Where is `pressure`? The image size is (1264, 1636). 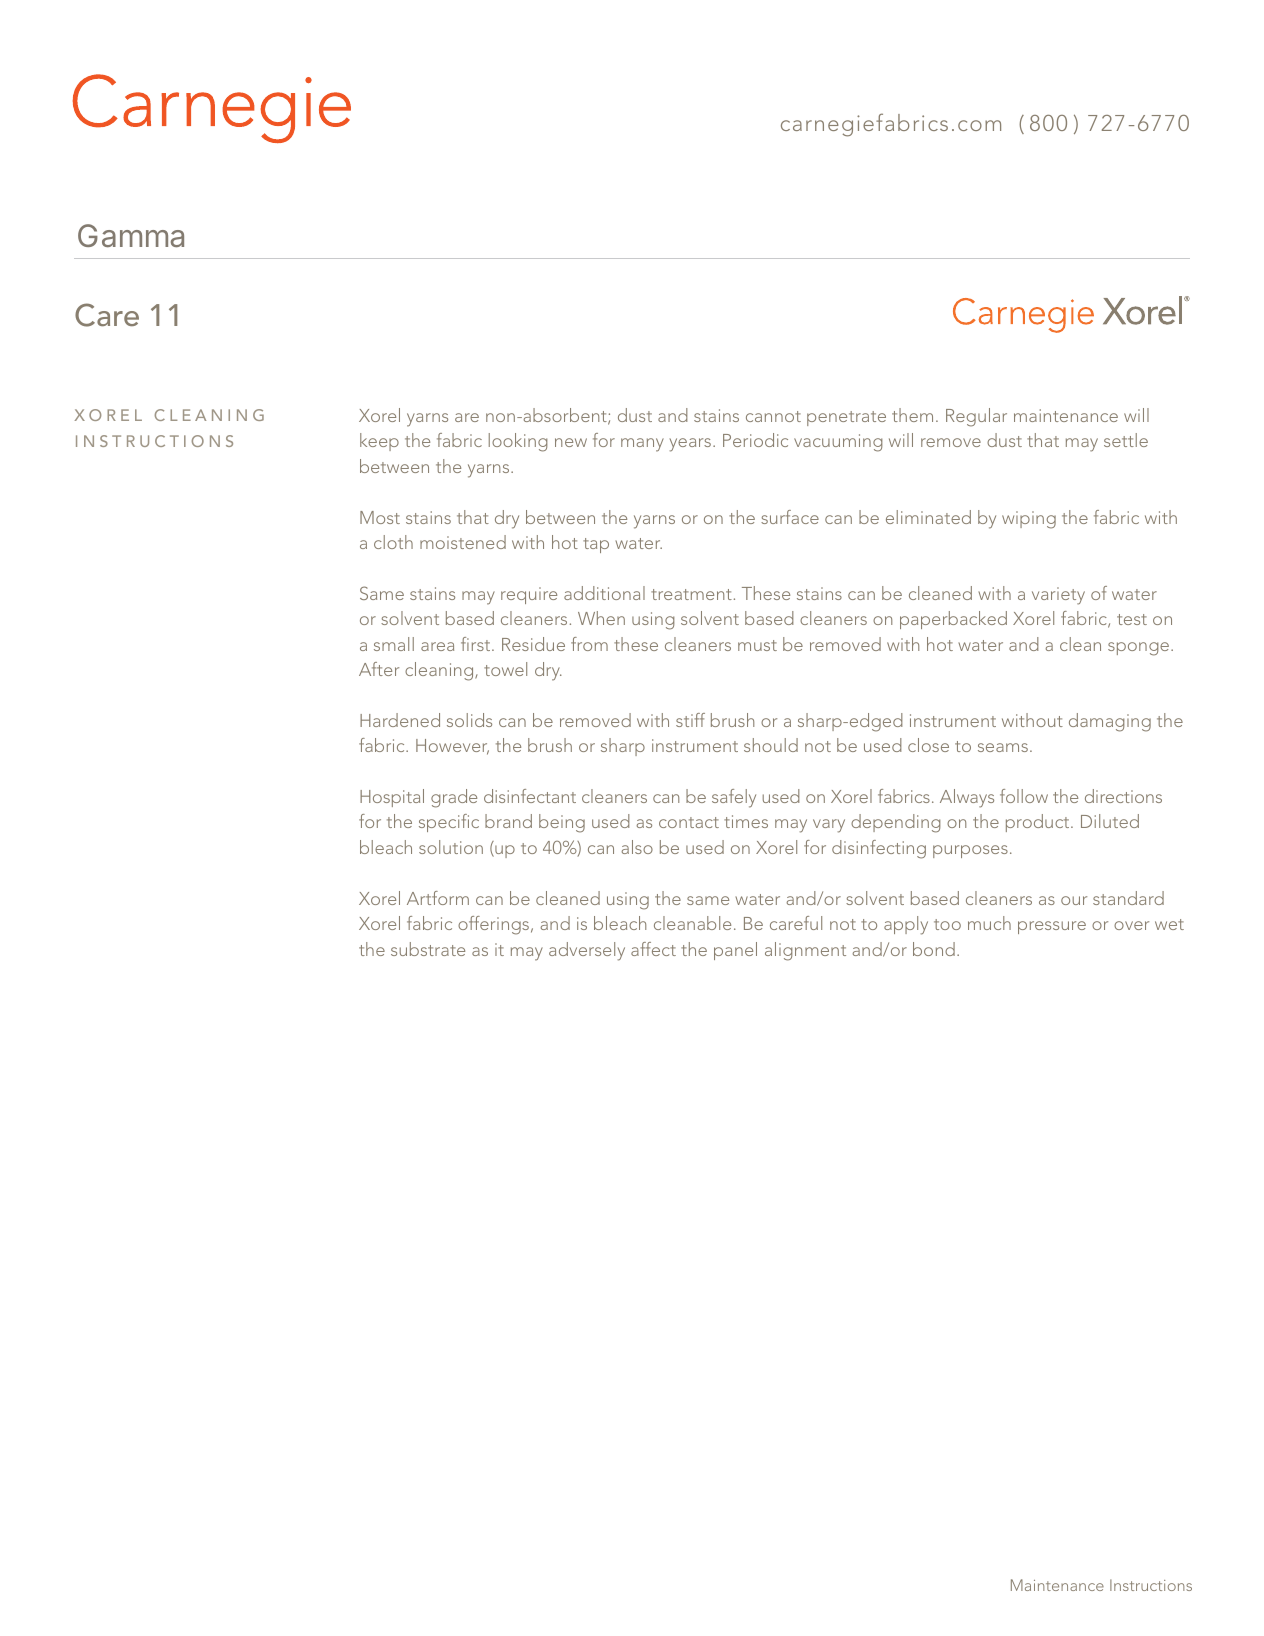 pressure is located at coordinates (1052, 927).
